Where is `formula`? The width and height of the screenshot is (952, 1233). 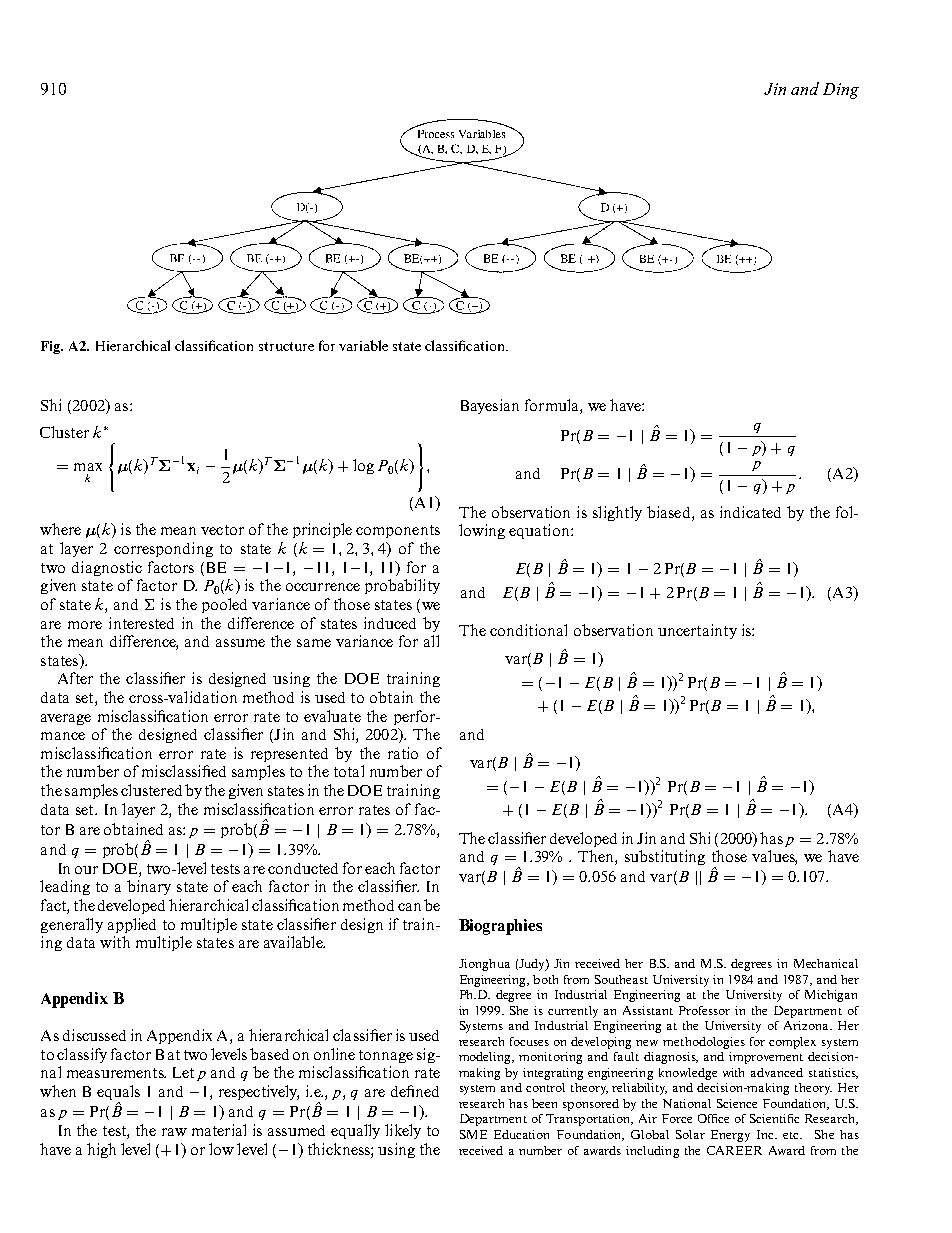
formula is located at coordinates (553, 405).
